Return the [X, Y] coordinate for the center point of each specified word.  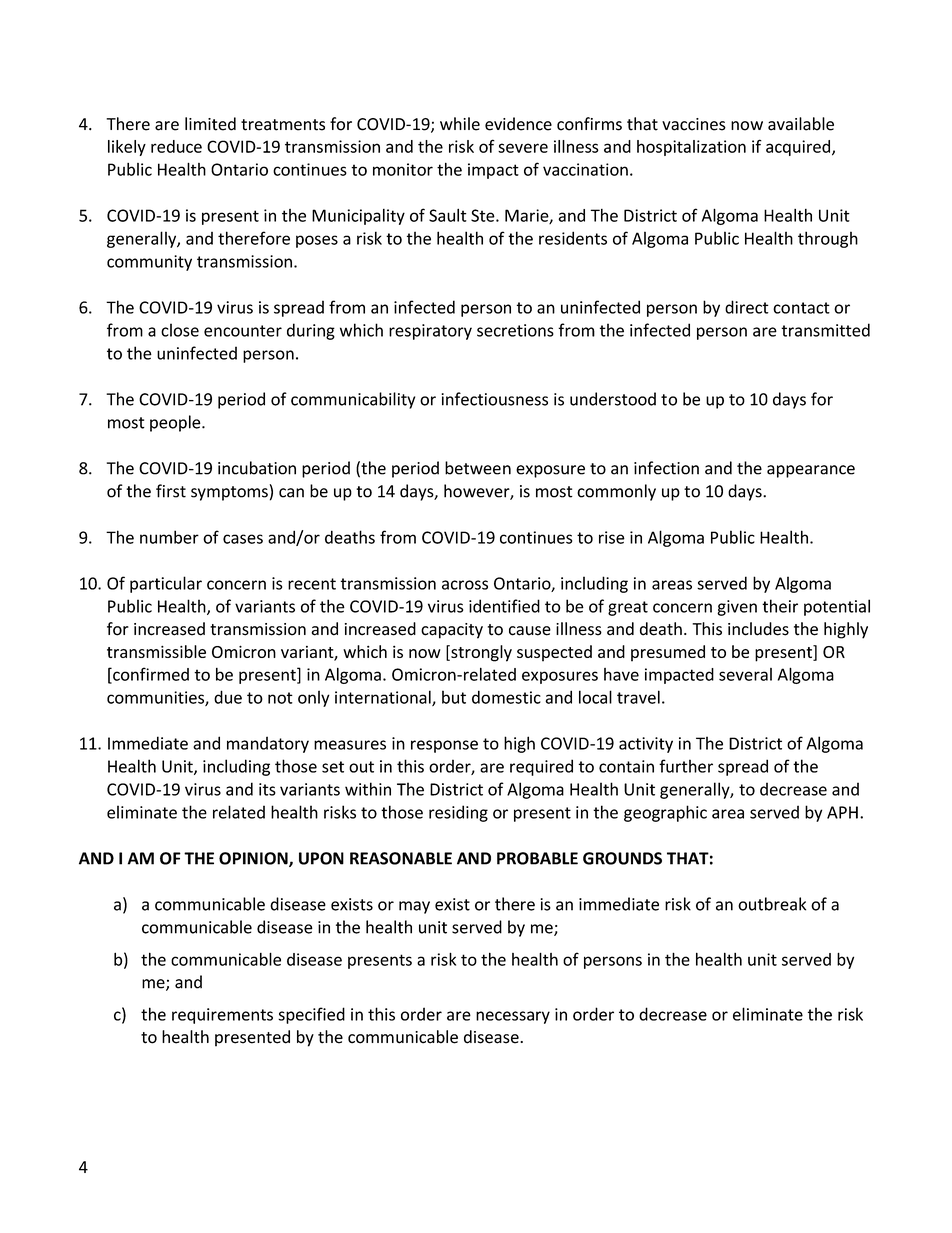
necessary [513, 1017]
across [465, 585]
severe [523, 148]
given [737, 608]
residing [458, 813]
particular [166, 584]
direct [747, 307]
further [686, 766]
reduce [176, 146]
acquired [799, 148]
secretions [515, 330]
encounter [243, 331]
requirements [222, 1016]
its [267, 789]
